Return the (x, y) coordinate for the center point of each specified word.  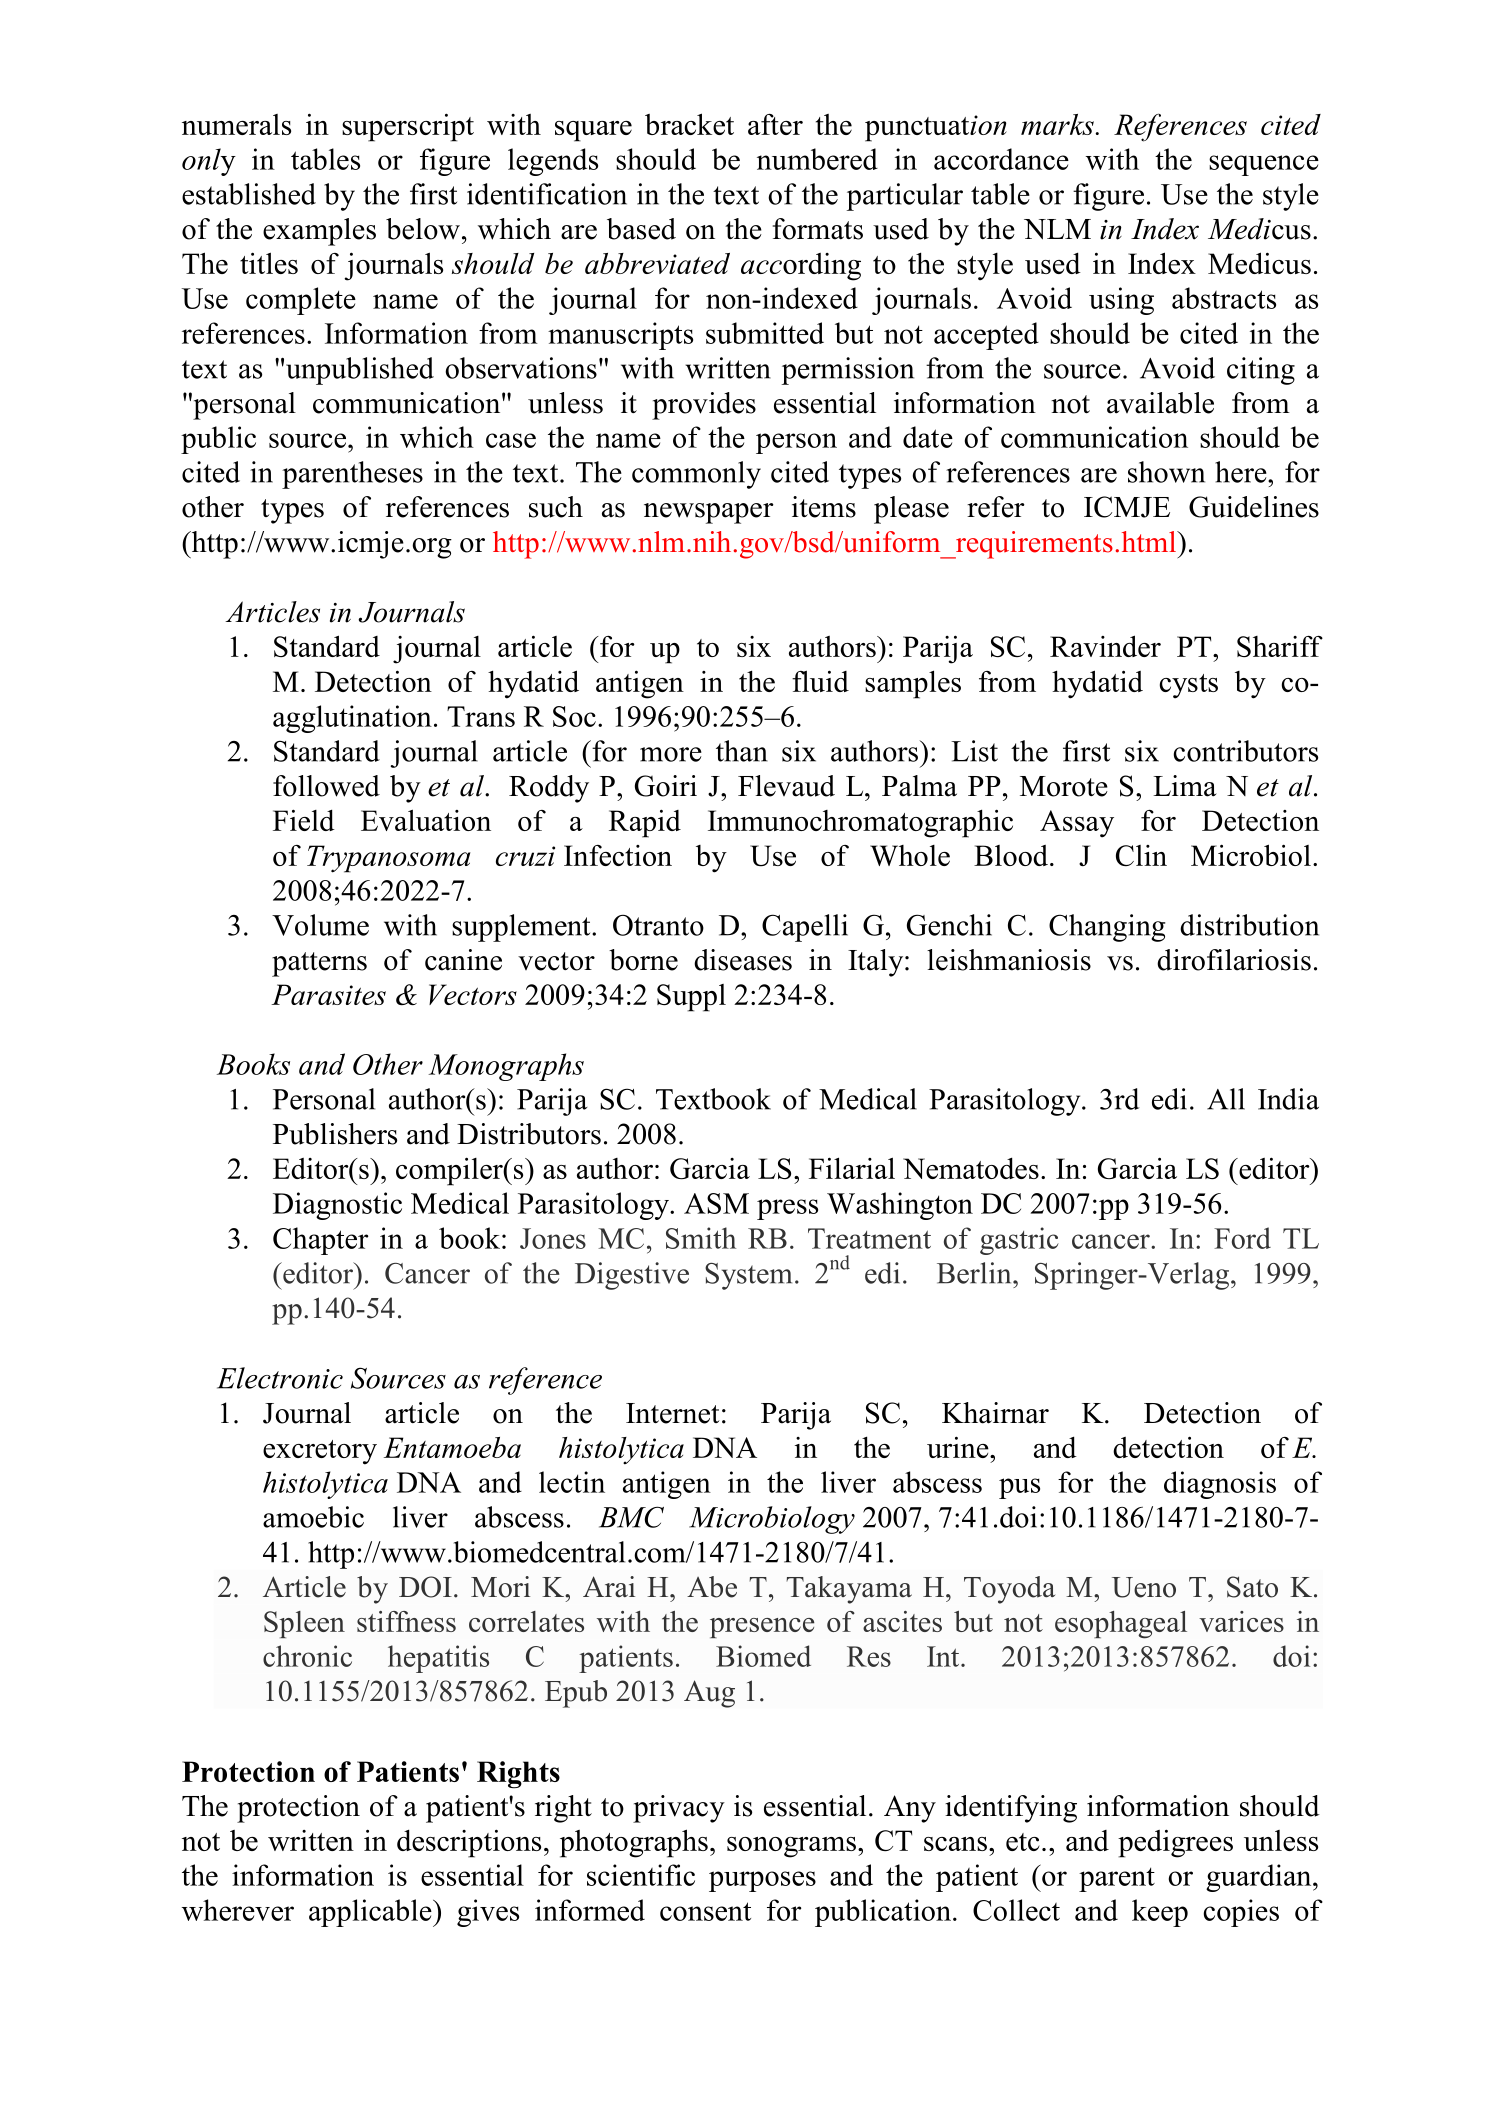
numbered (817, 159)
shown (1166, 472)
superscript (408, 127)
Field (304, 820)
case (511, 440)
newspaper (709, 513)
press (787, 1209)
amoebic (313, 1517)
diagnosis (1220, 1485)
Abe (712, 1587)
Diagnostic (337, 1206)
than (742, 751)
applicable (371, 1913)
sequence (1264, 165)
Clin (1141, 855)
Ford (1242, 1238)
